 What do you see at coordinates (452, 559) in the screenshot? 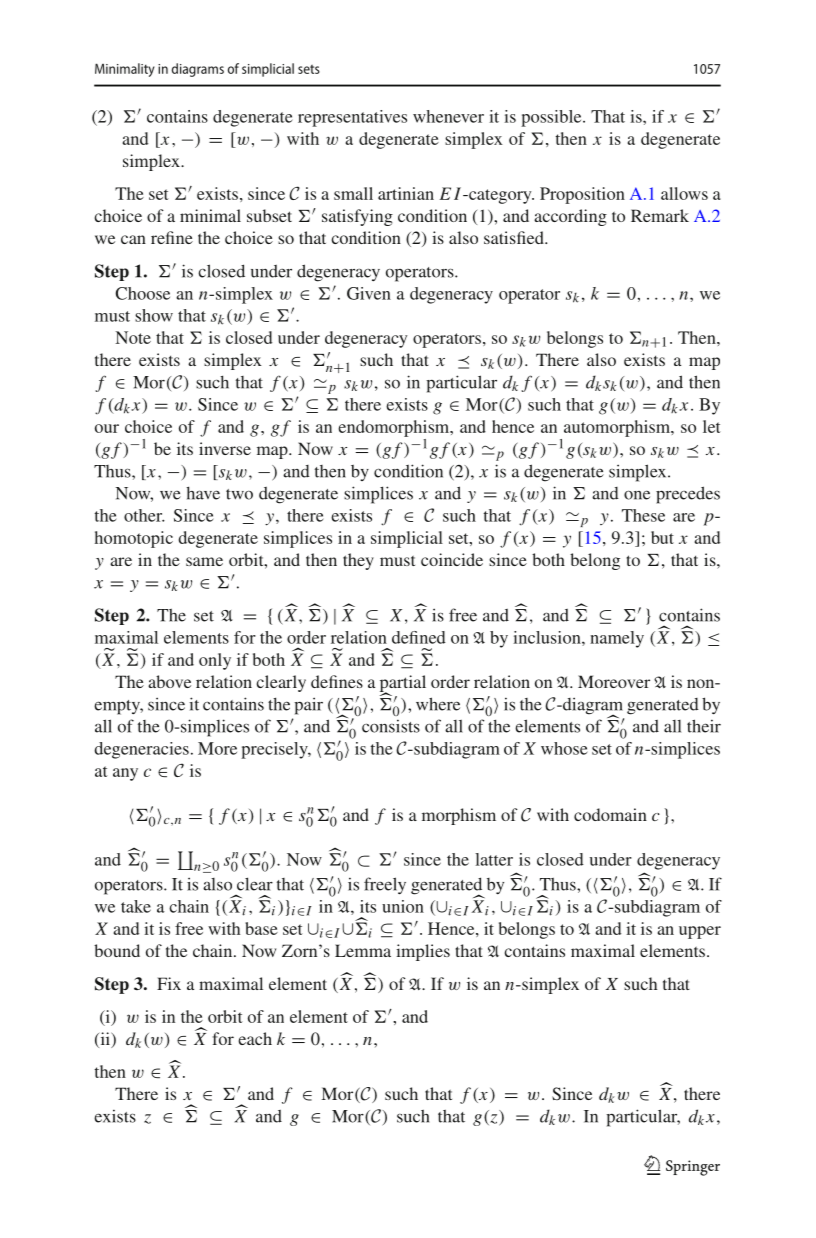
I see `coincide` at bounding box center [452, 559].
